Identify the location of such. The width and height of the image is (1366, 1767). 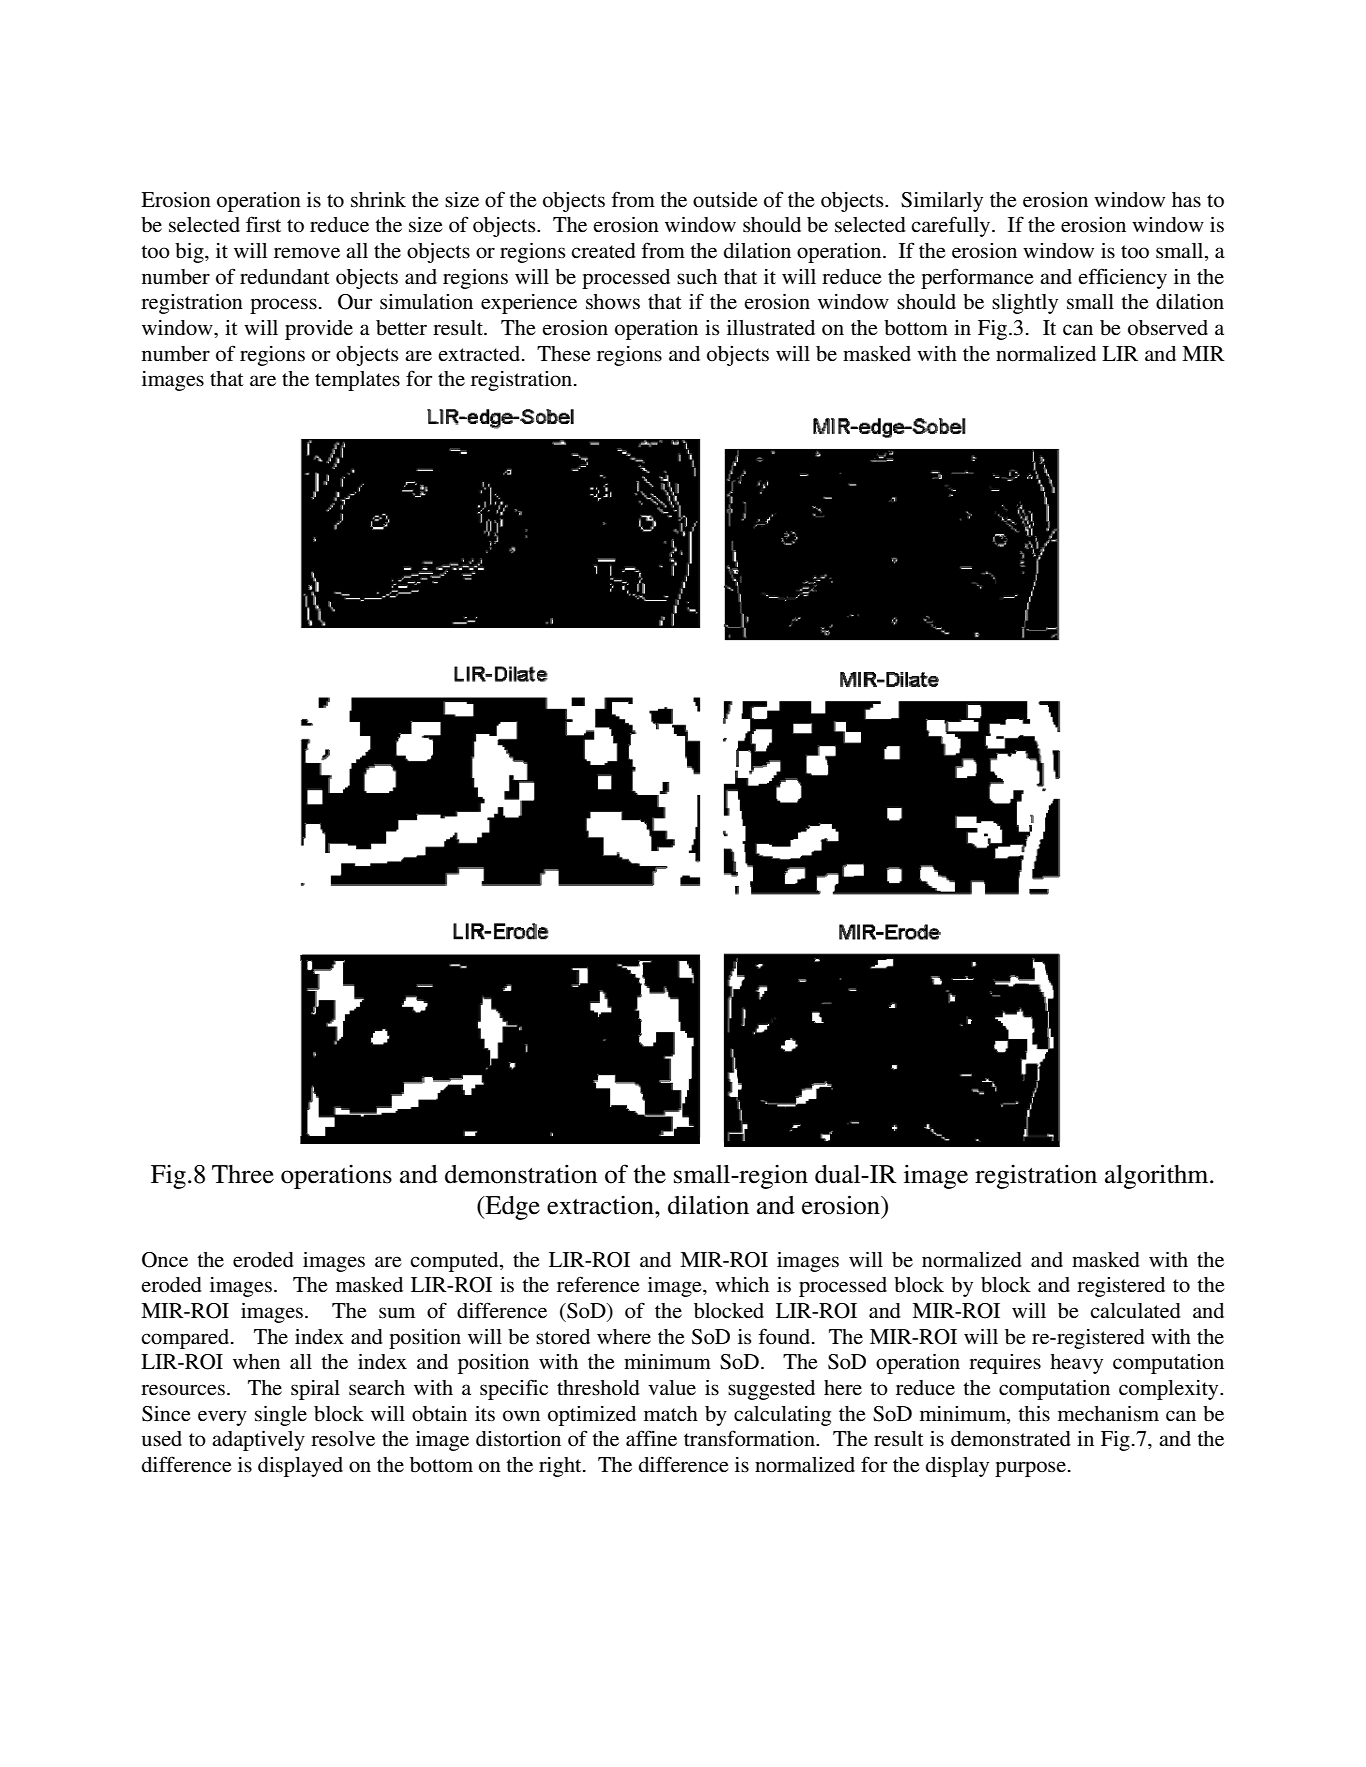
(697, 277).
